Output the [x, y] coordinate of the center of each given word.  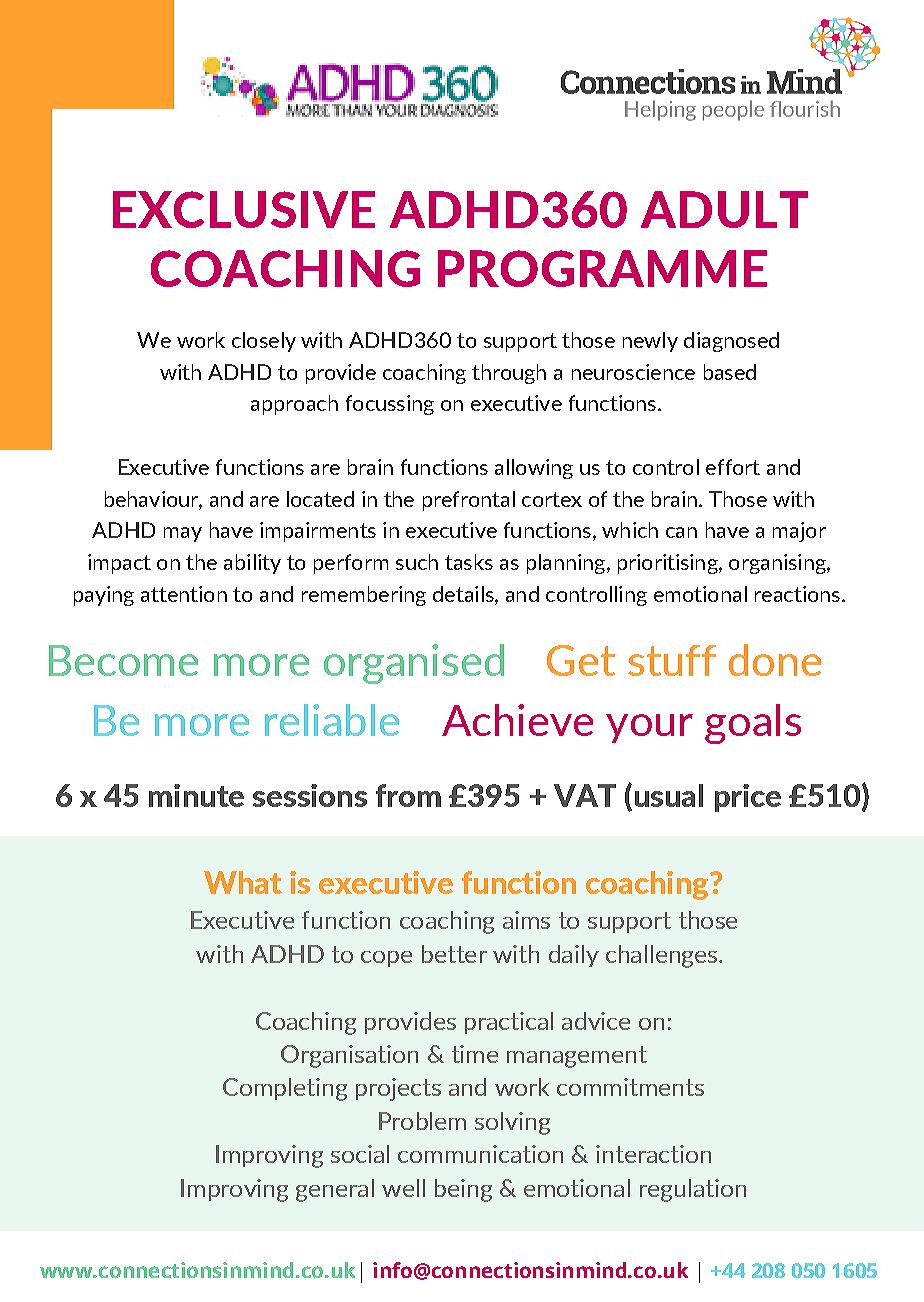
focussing [390, 405]
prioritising [669, 564]
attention [184, 594]
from [408, 795]
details [464, 594]
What [243, 882]
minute [196, 795]
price [748, 798]
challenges [663, 956]
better [454, 954]
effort [733, 467]
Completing [285, 1089]
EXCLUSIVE [244, 209]
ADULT [724, 209]
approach [294, 405]
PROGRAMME [602, 268]
